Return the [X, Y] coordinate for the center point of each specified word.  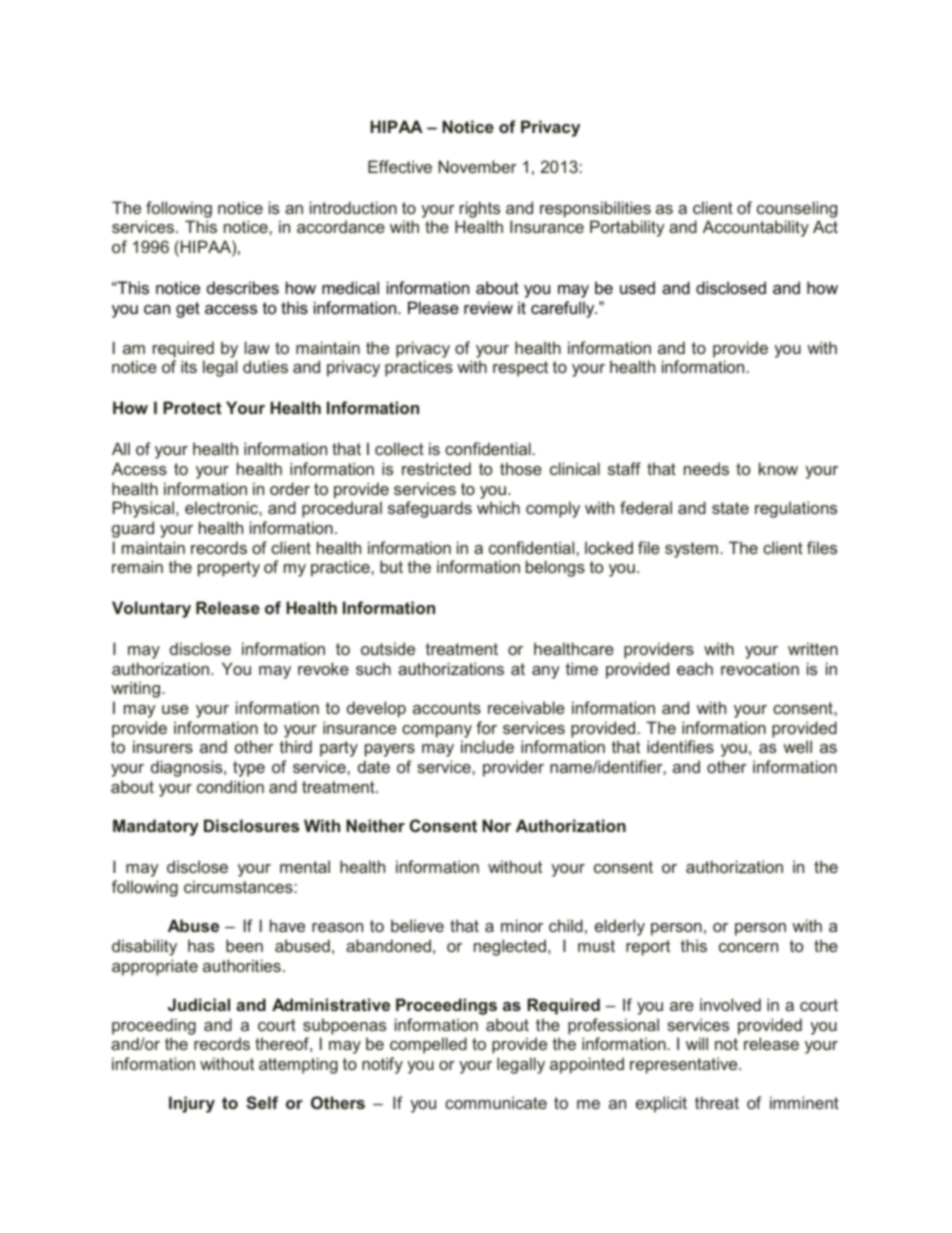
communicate [496, 1102]
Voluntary [151, 609]
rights [480, 209]
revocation [760, 668]
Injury [192, 1104]
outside [388, 648]
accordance [341, 226]
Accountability [756, 228]
